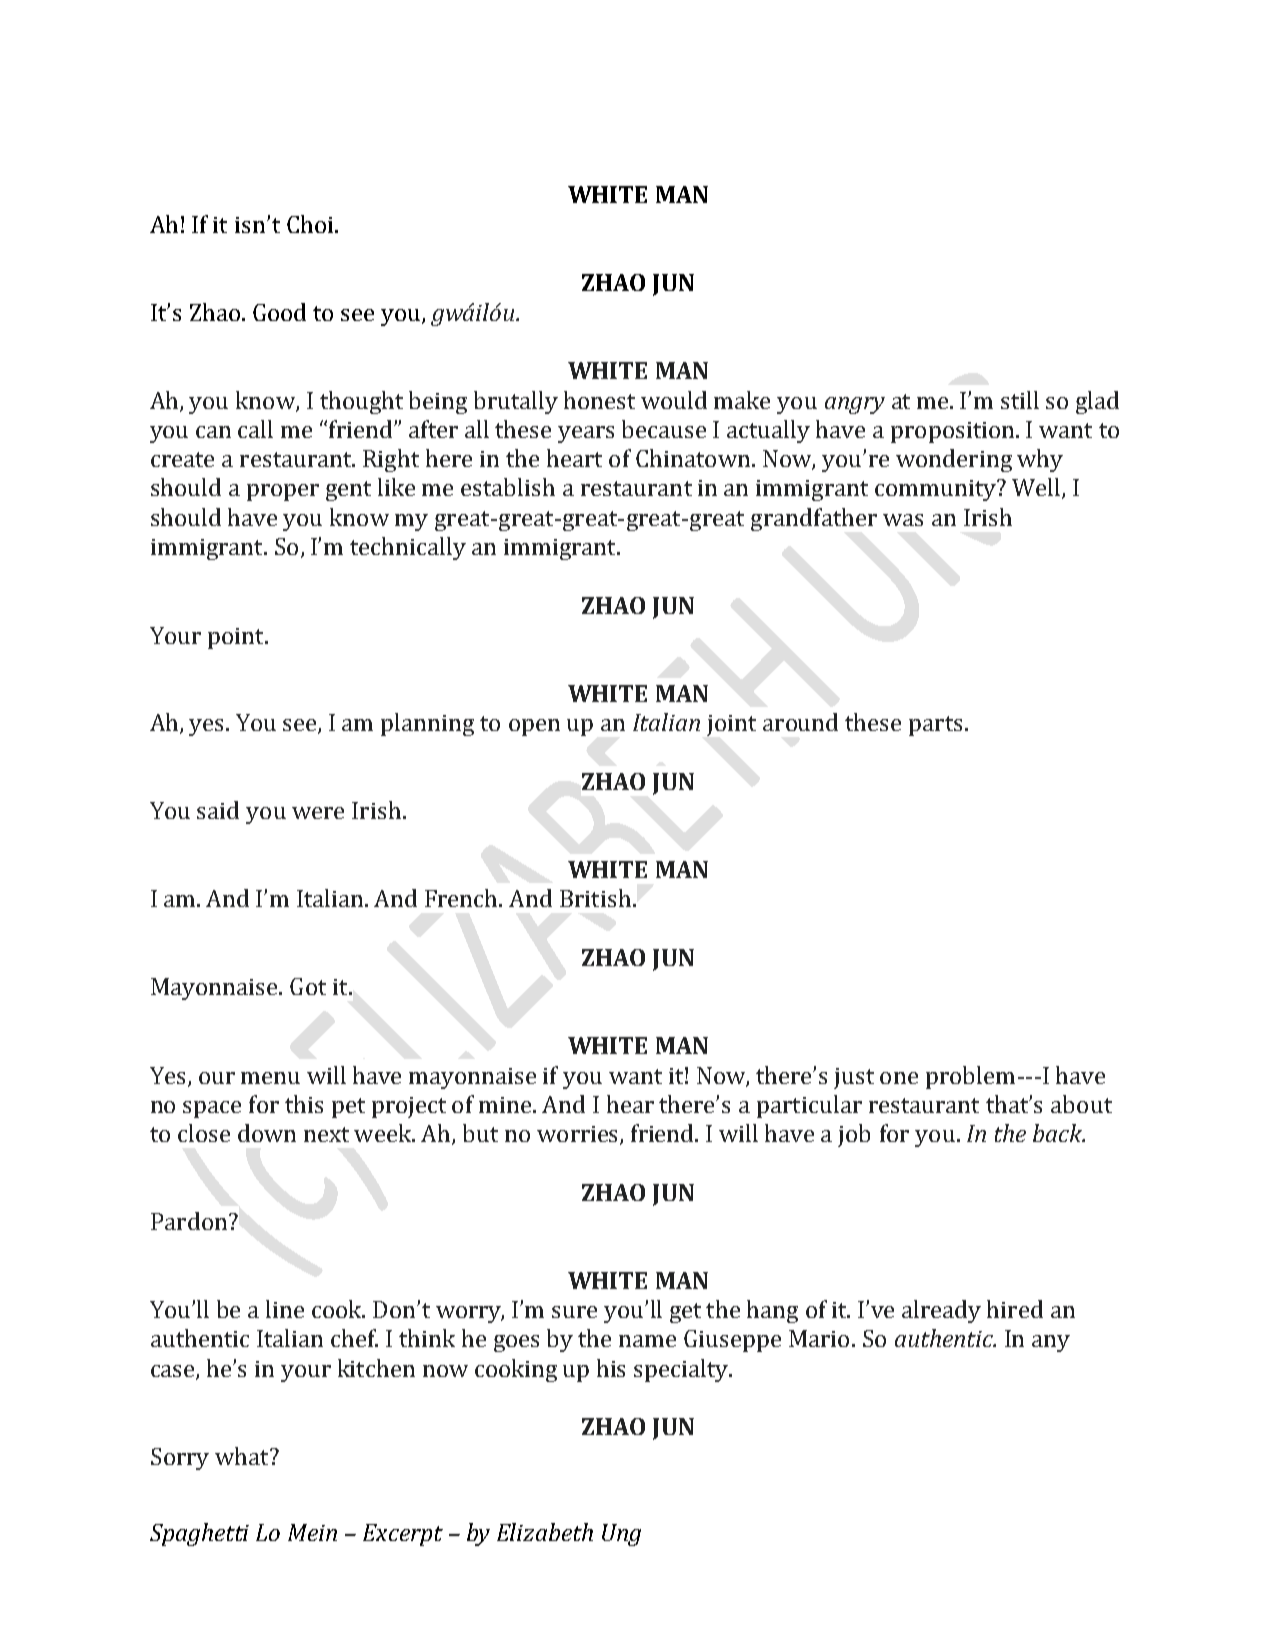  I want to click on British, so click(595, 898).
